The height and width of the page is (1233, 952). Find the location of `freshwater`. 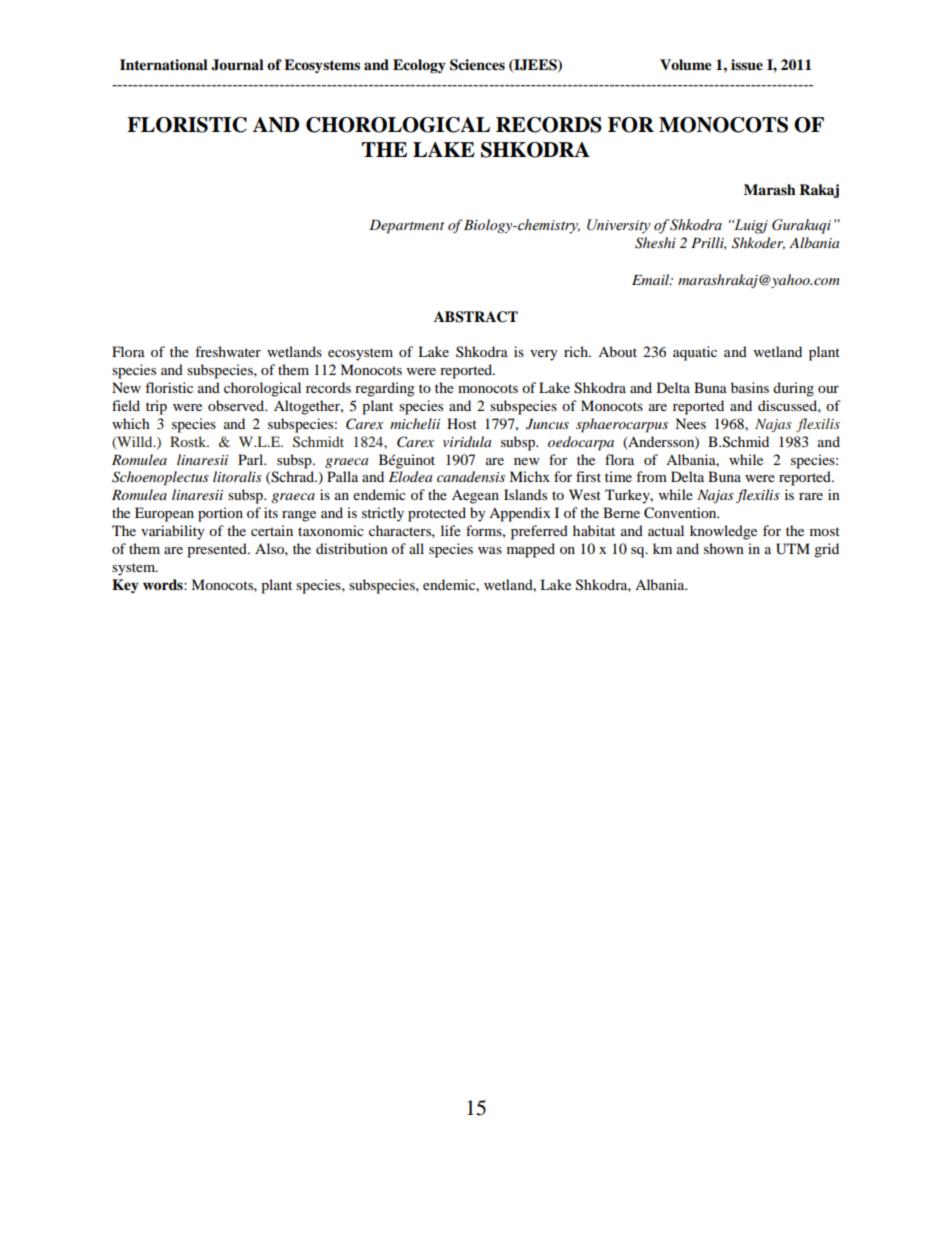

freshwater is located at coordinates (228, 351).
